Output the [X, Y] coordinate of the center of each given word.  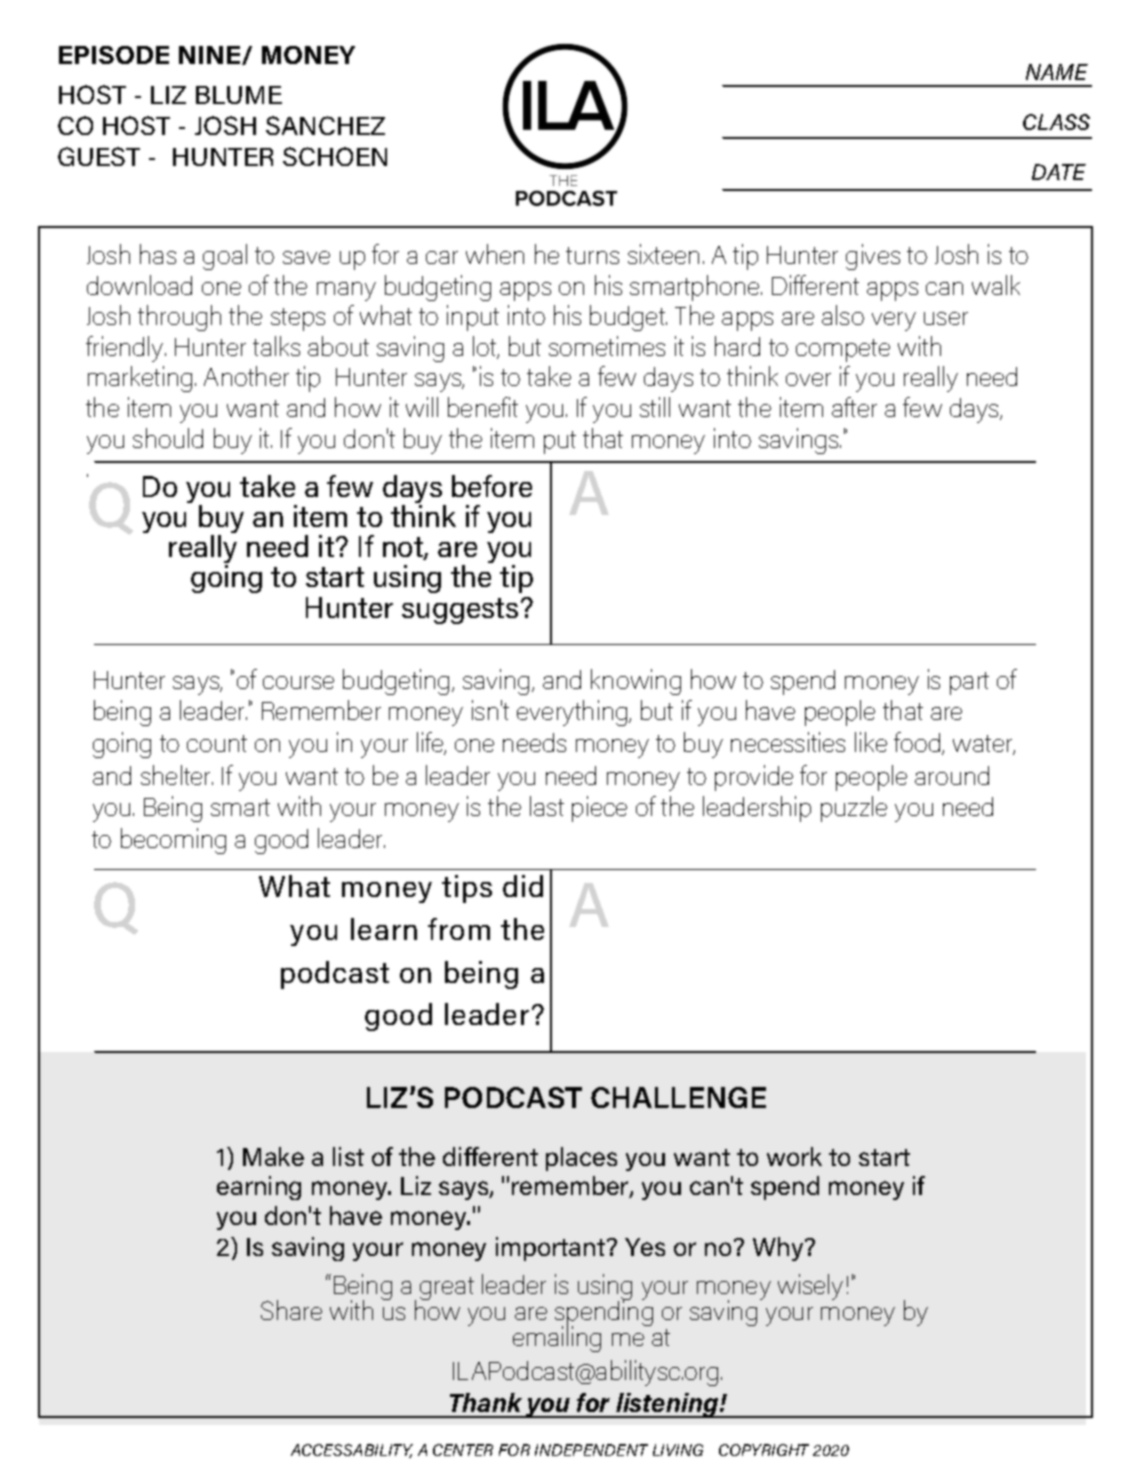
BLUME [239, 95]
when [495, 254]
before [492, 486]
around [952, 775]
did [523, 886]
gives [873, 257]
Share [291, 1310]
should [168, 438]
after [854, 407]
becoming [173, 841]
